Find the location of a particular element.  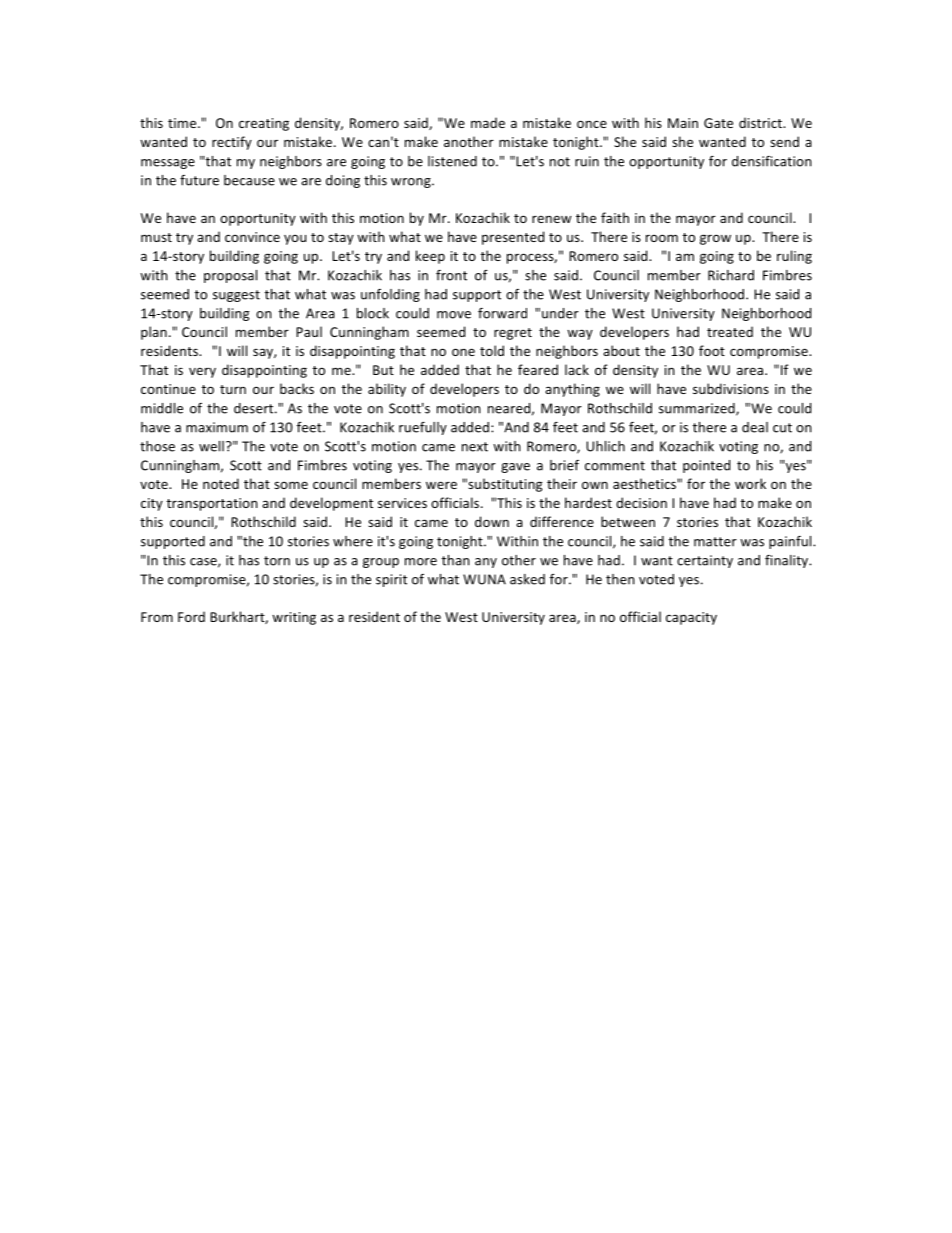

Paul is located at coordinates (309, 331).
